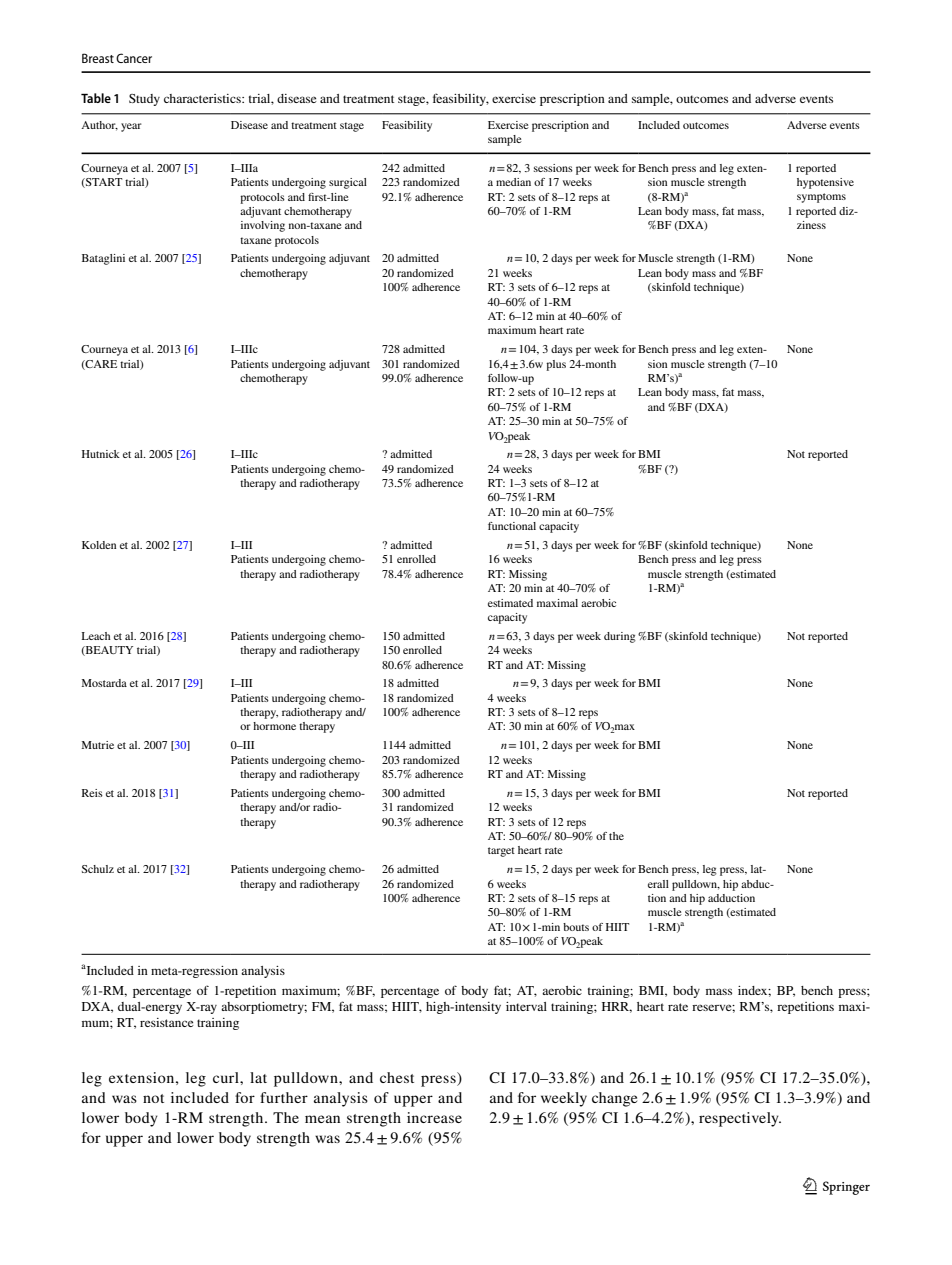  I want to click on target, so click(501, 852).
